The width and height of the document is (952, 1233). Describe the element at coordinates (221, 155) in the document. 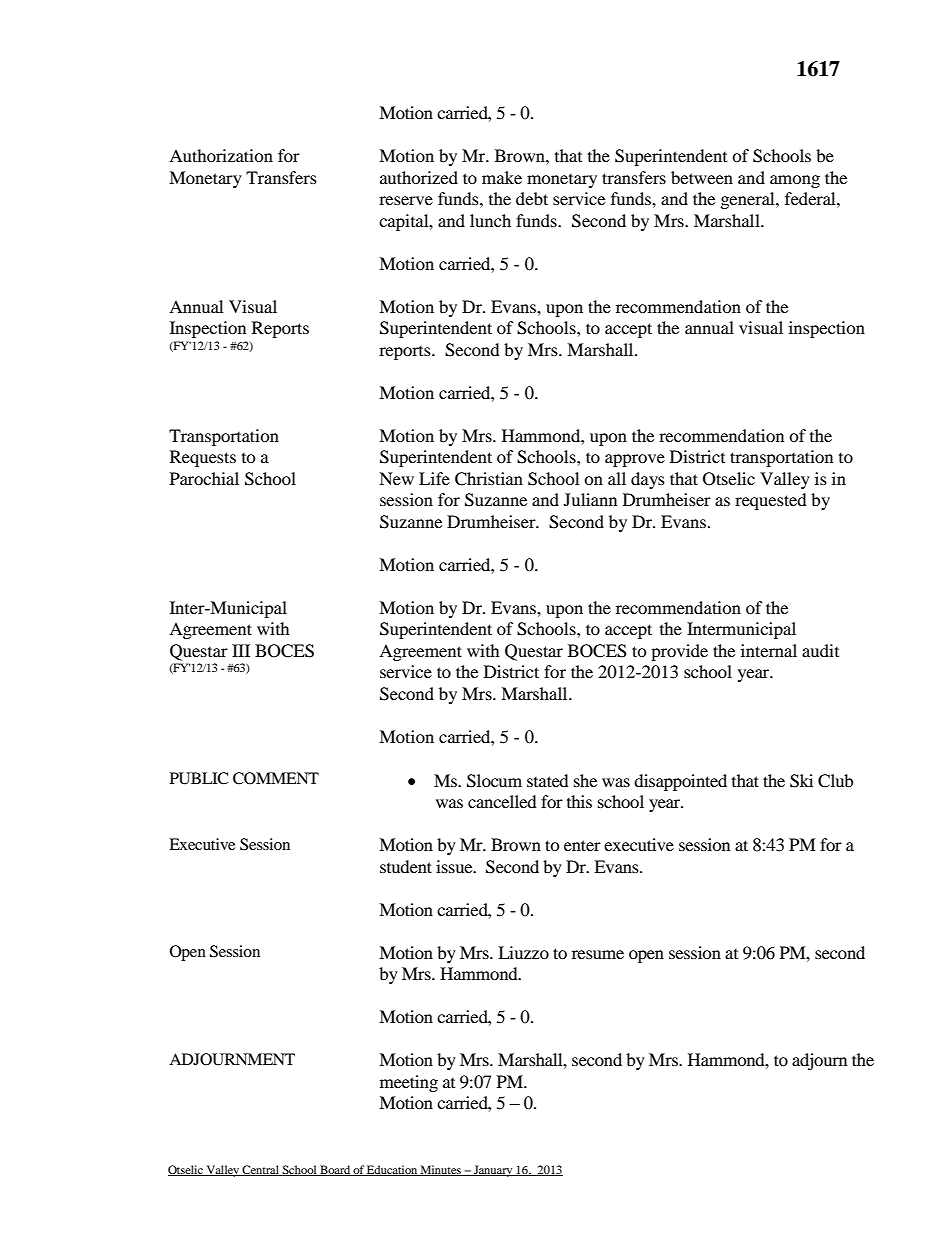

I see `Authorization` at that location.
